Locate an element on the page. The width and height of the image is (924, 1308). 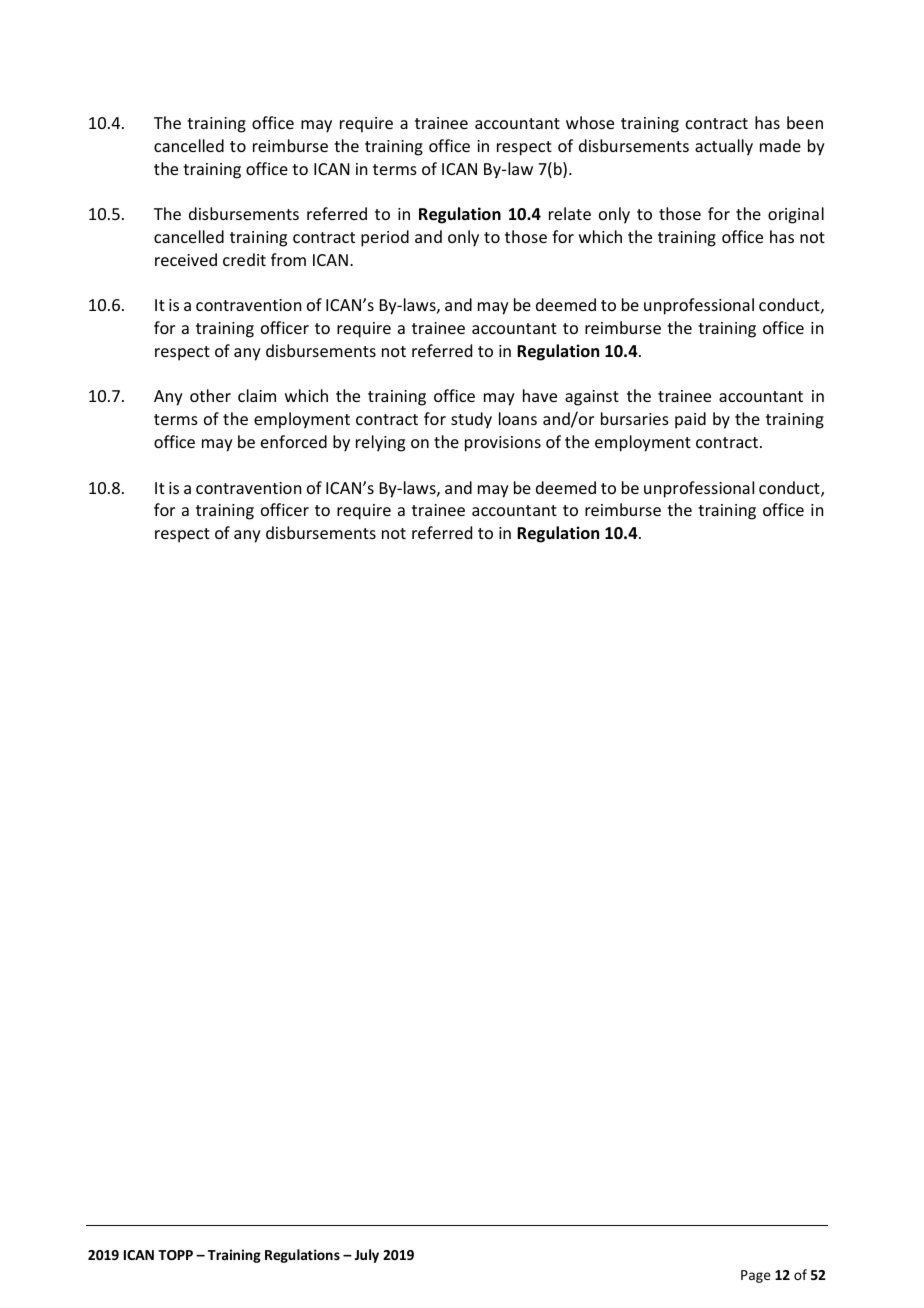
credit is located at coordinates (244, 259).
